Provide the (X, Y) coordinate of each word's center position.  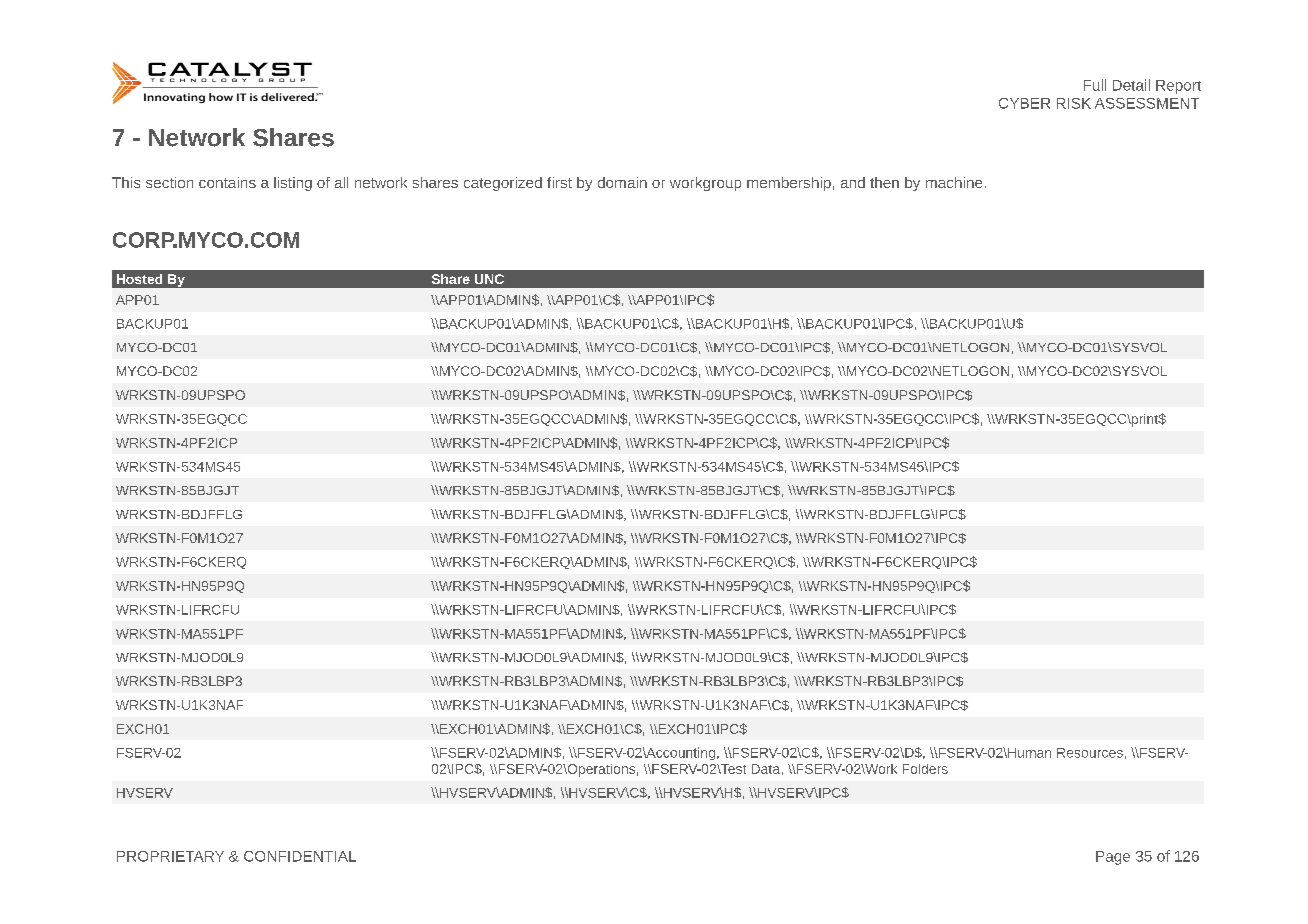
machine (954, 182)
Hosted (139, 279)
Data (766, 769)
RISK (1074, 103)
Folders (925, 769)
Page (1113, 858)
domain (622, 182)
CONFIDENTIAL (300, 856)
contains (227, 182)
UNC (489, 279)
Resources (1090, 753)
